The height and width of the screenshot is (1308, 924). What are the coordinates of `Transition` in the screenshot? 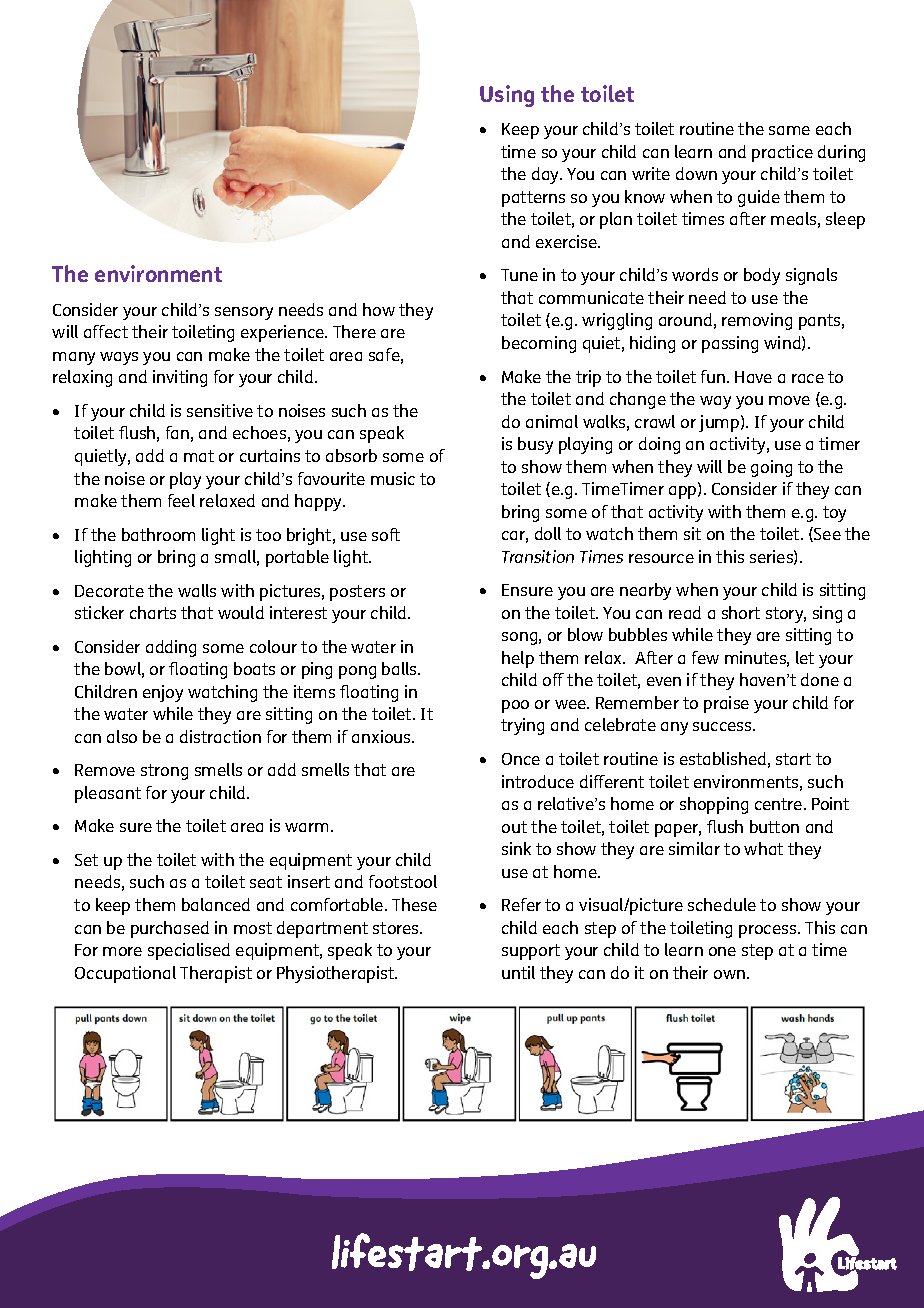 It's located at (538, 556).
